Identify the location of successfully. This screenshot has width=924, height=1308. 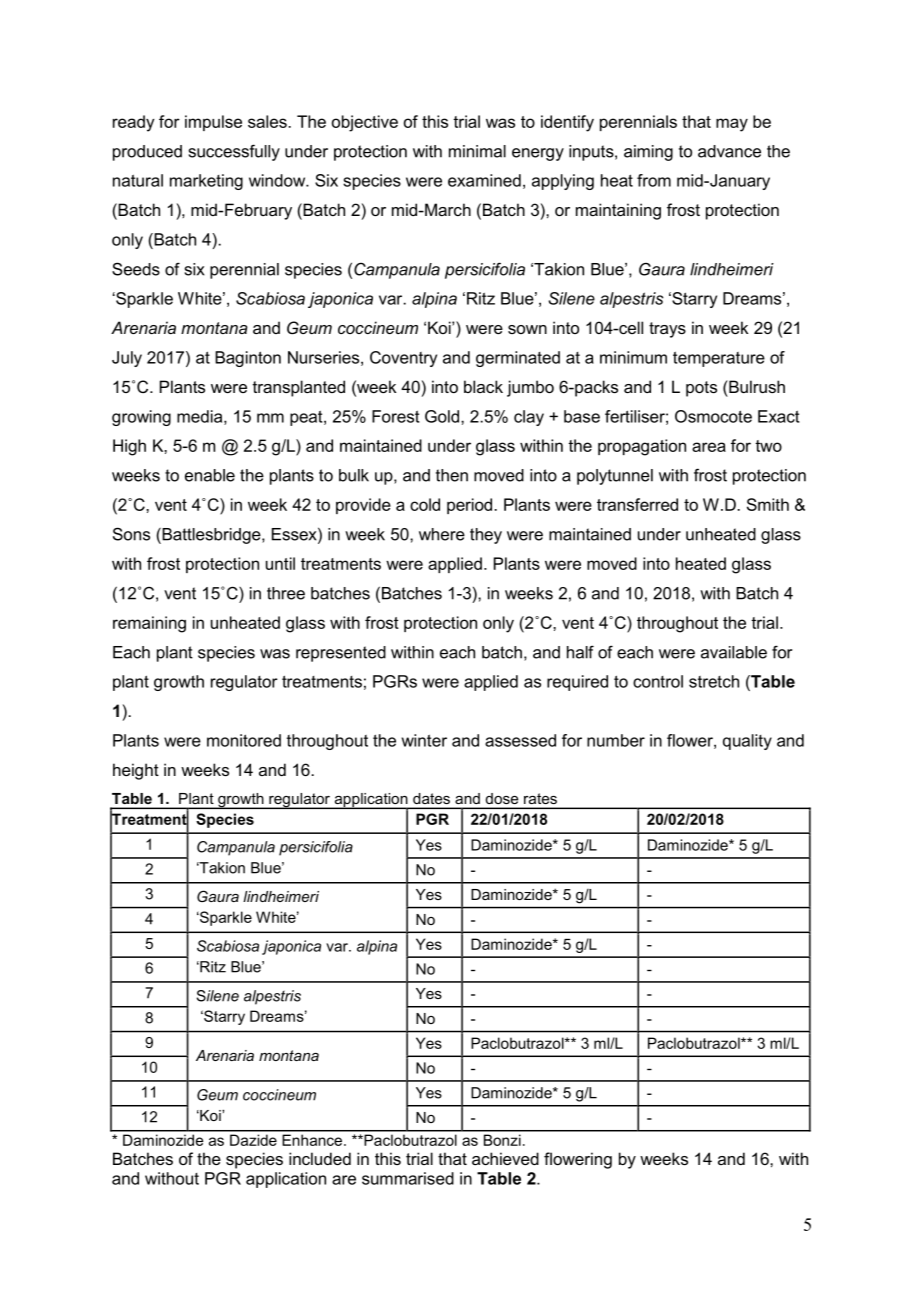
(234, 152).
